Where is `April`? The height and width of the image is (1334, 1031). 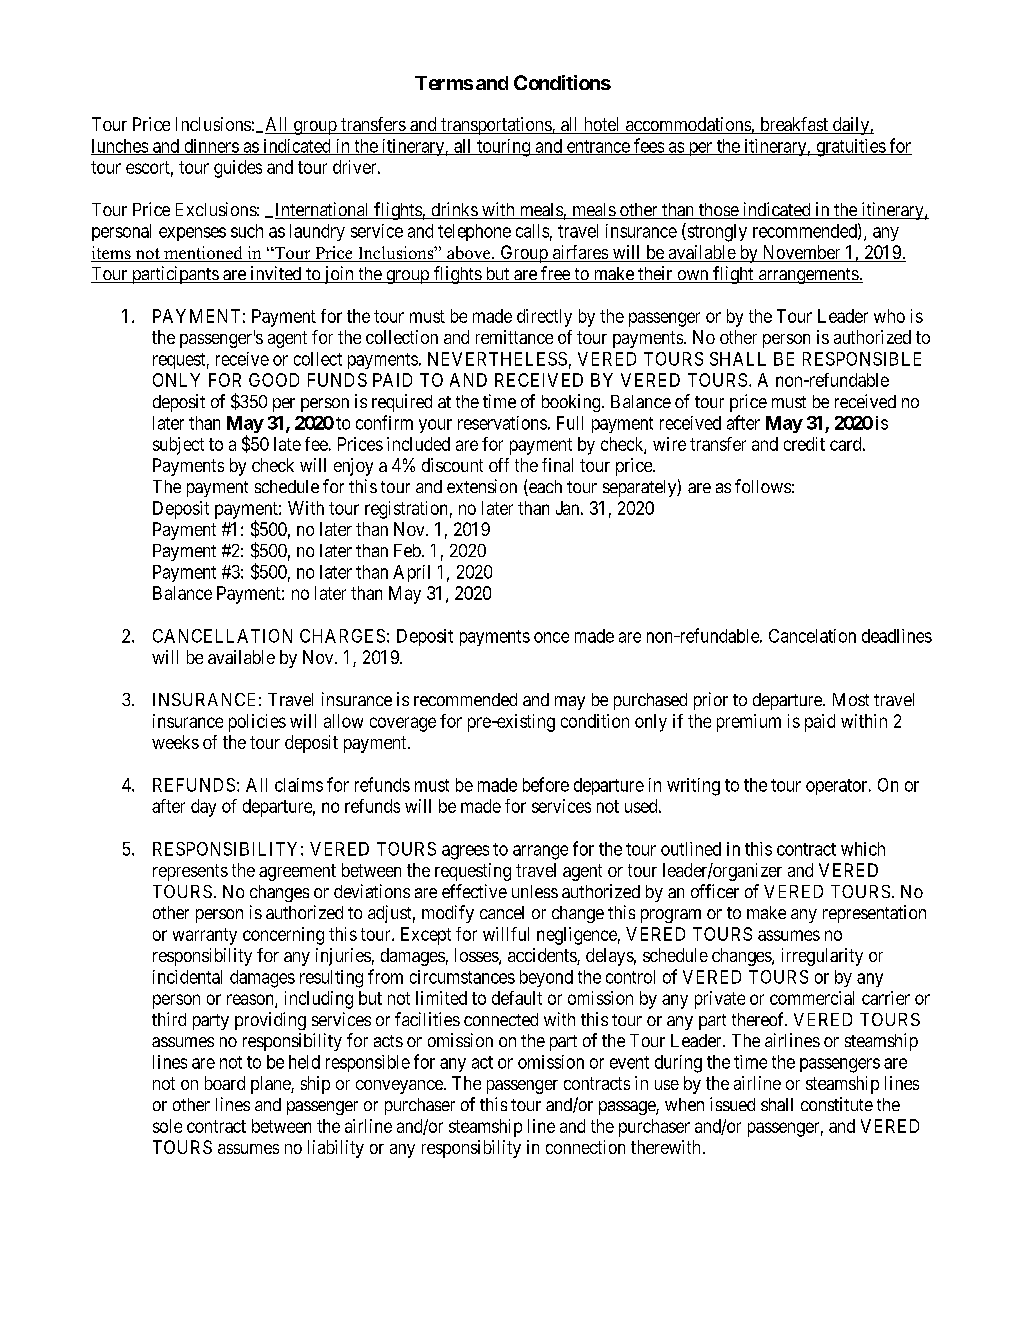
April is located at coordinates (411, 573).
